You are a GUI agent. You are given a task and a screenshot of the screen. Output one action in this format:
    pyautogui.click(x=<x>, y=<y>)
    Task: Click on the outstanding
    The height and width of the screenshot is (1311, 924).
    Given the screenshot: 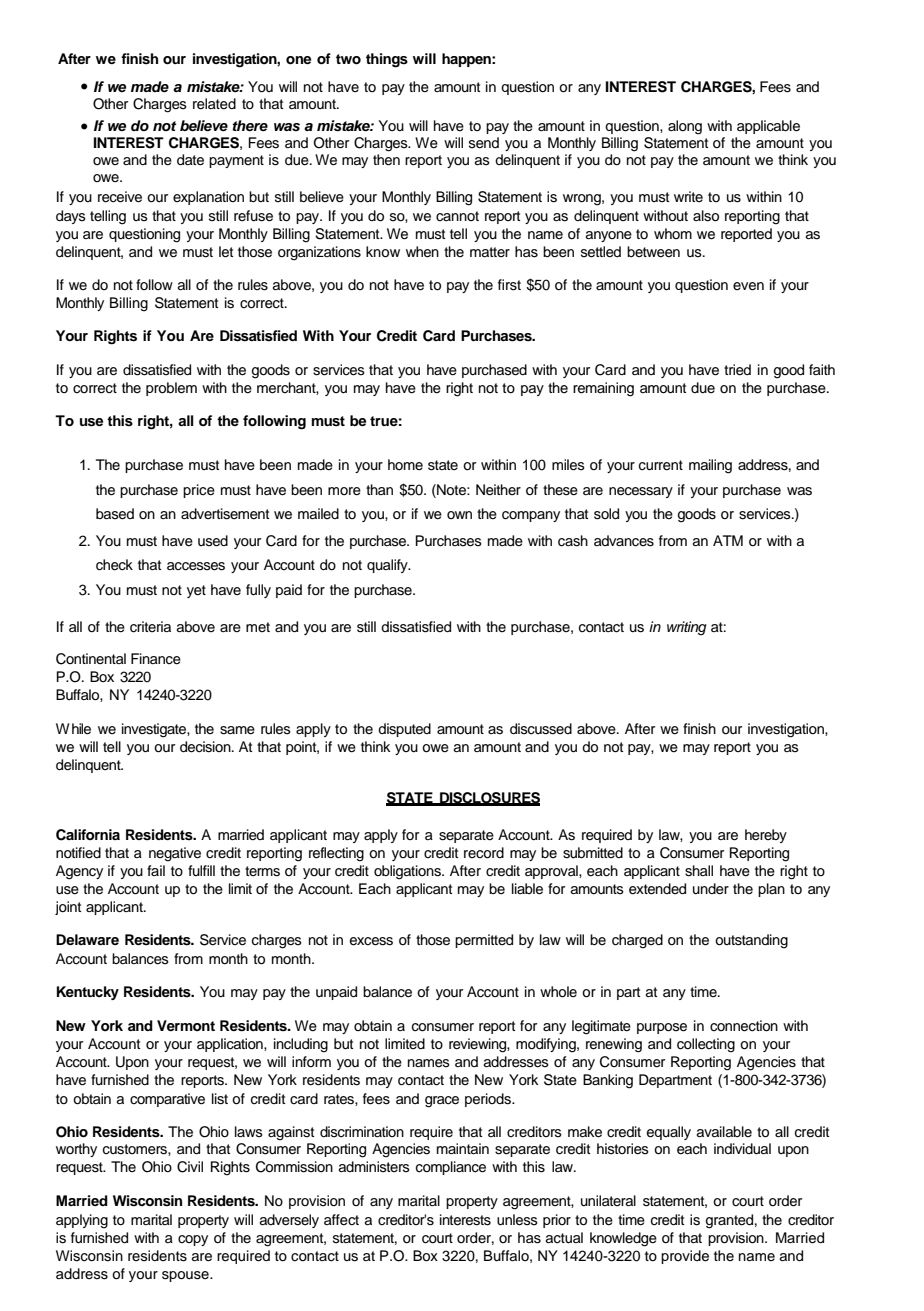 What is the action you would take?
    pyautogui.click(x=751, y=941)
